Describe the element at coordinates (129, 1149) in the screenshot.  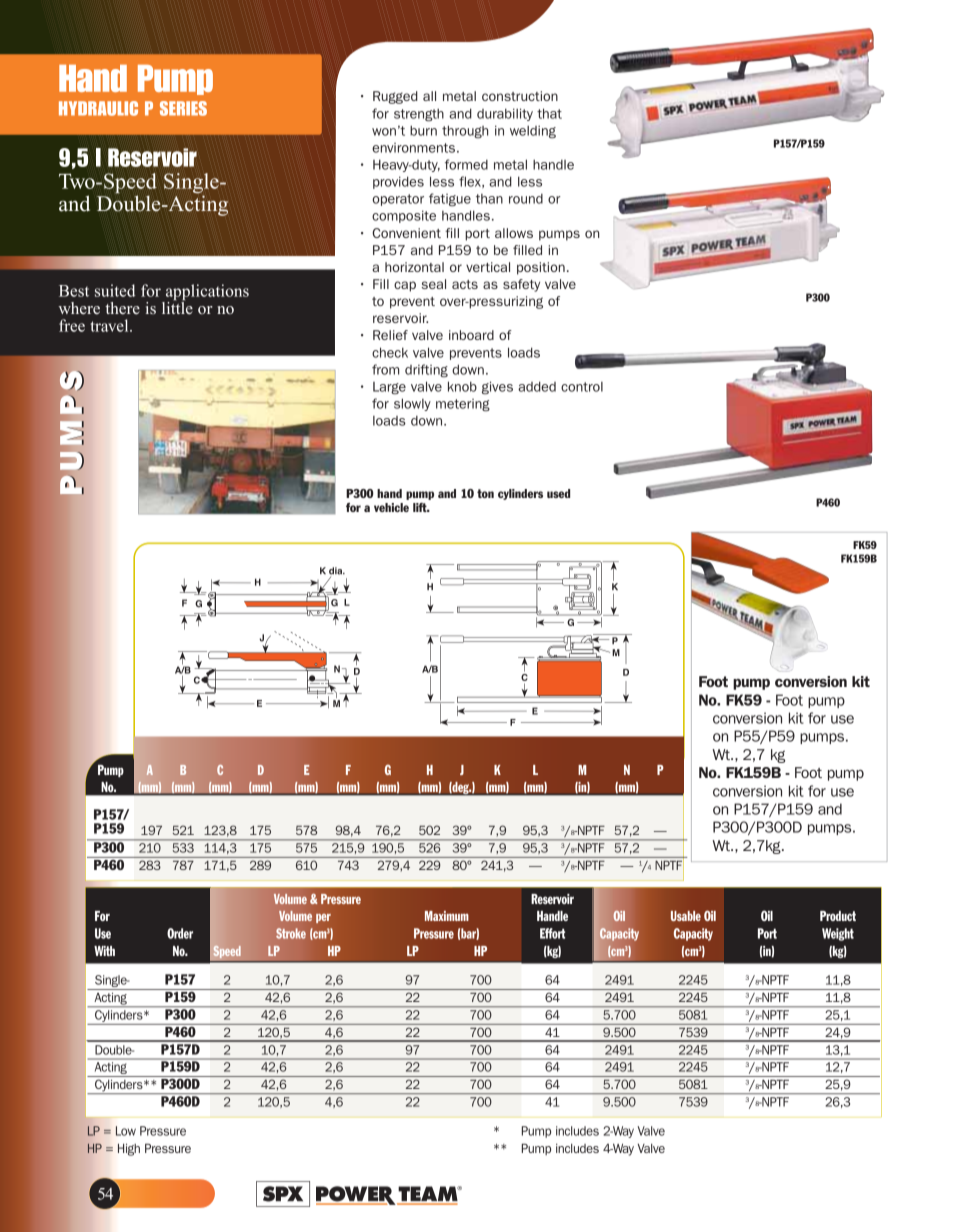
I see `High` at that location.
